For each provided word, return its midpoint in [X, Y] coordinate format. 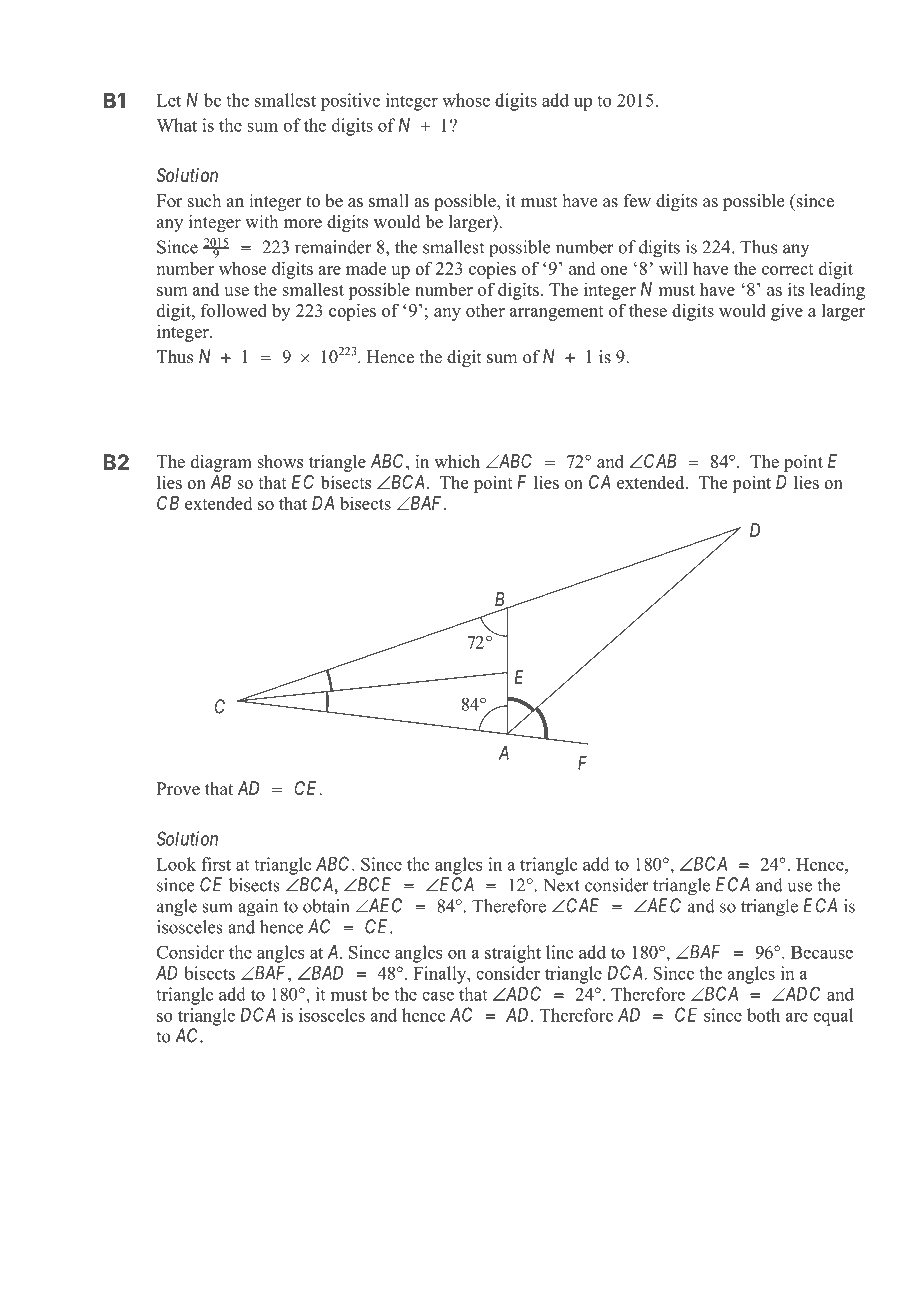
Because [822, 952]
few [637, 201]
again [258, 908]
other [485, 310]
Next [561, 885]
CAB [659, 461]
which [457, 461]
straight [513, 954]
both [763, 1015]
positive [350, 102]
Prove [178, 789]
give [787, 312]
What [176, 125]
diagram [221, 463]
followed [234, 310]
